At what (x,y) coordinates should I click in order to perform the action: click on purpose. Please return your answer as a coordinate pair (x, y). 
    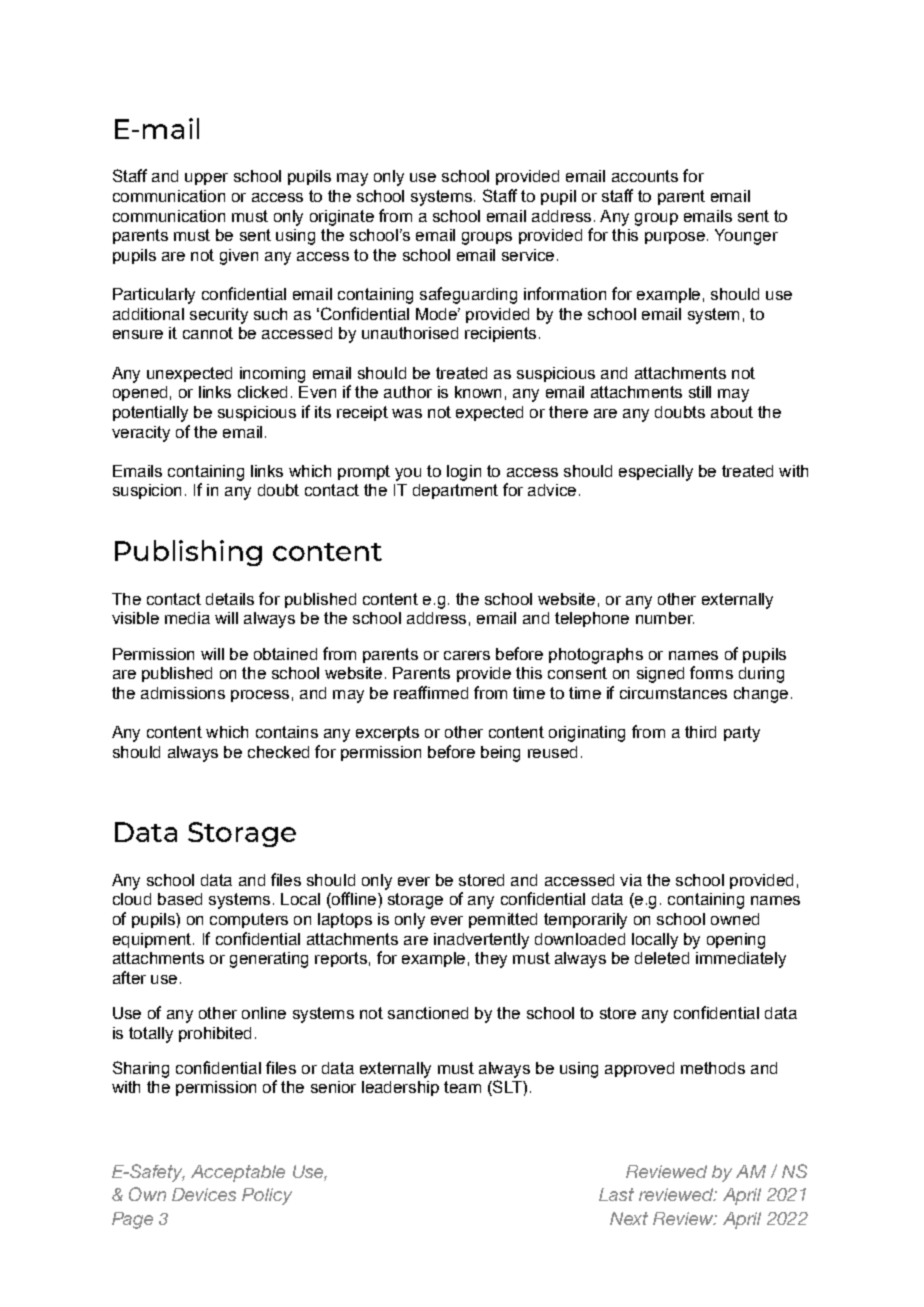
    Looking at the image, I should click on (675, 238).
